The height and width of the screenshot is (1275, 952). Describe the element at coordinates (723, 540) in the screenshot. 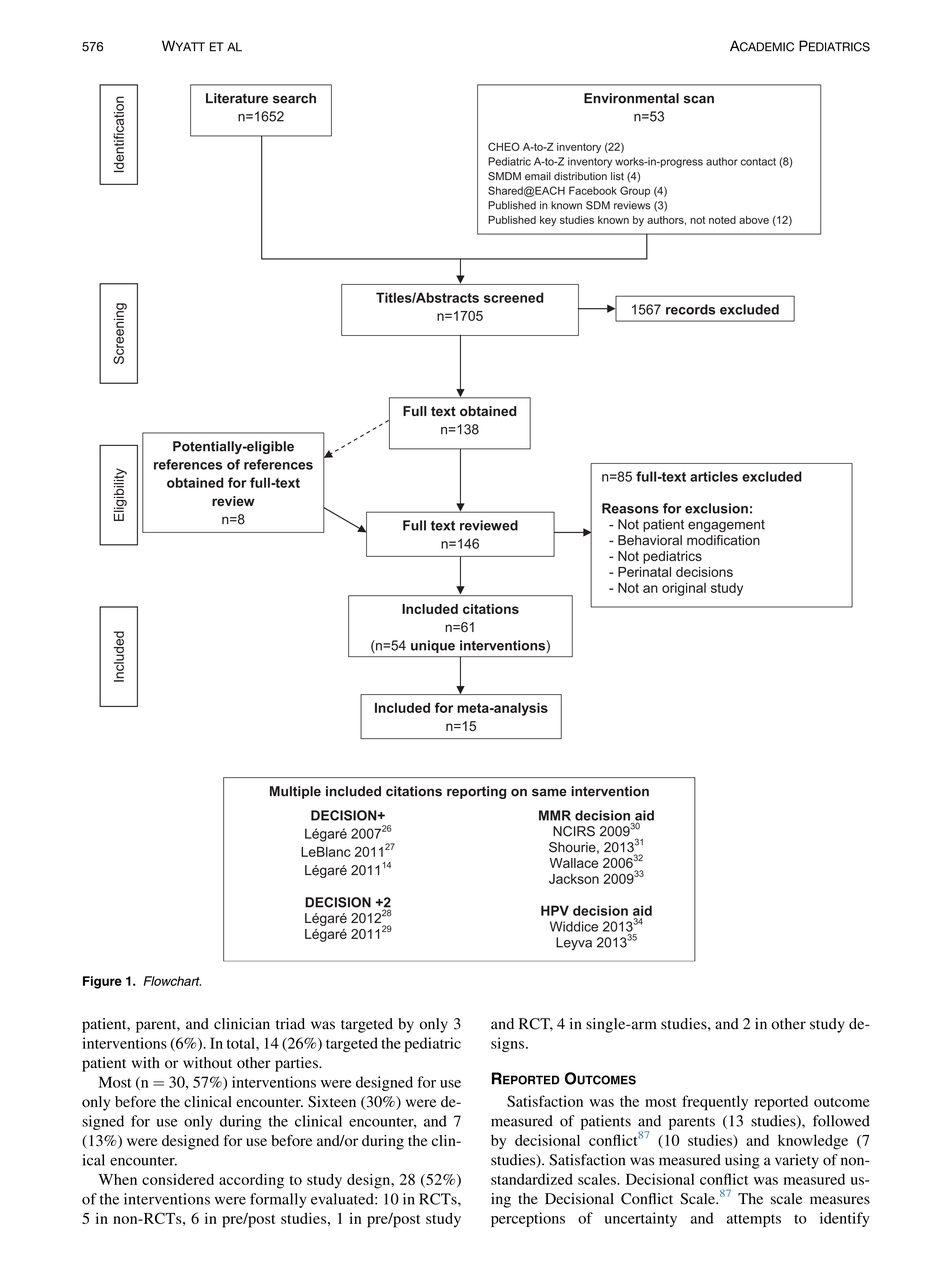

I see `modification` at that location.
